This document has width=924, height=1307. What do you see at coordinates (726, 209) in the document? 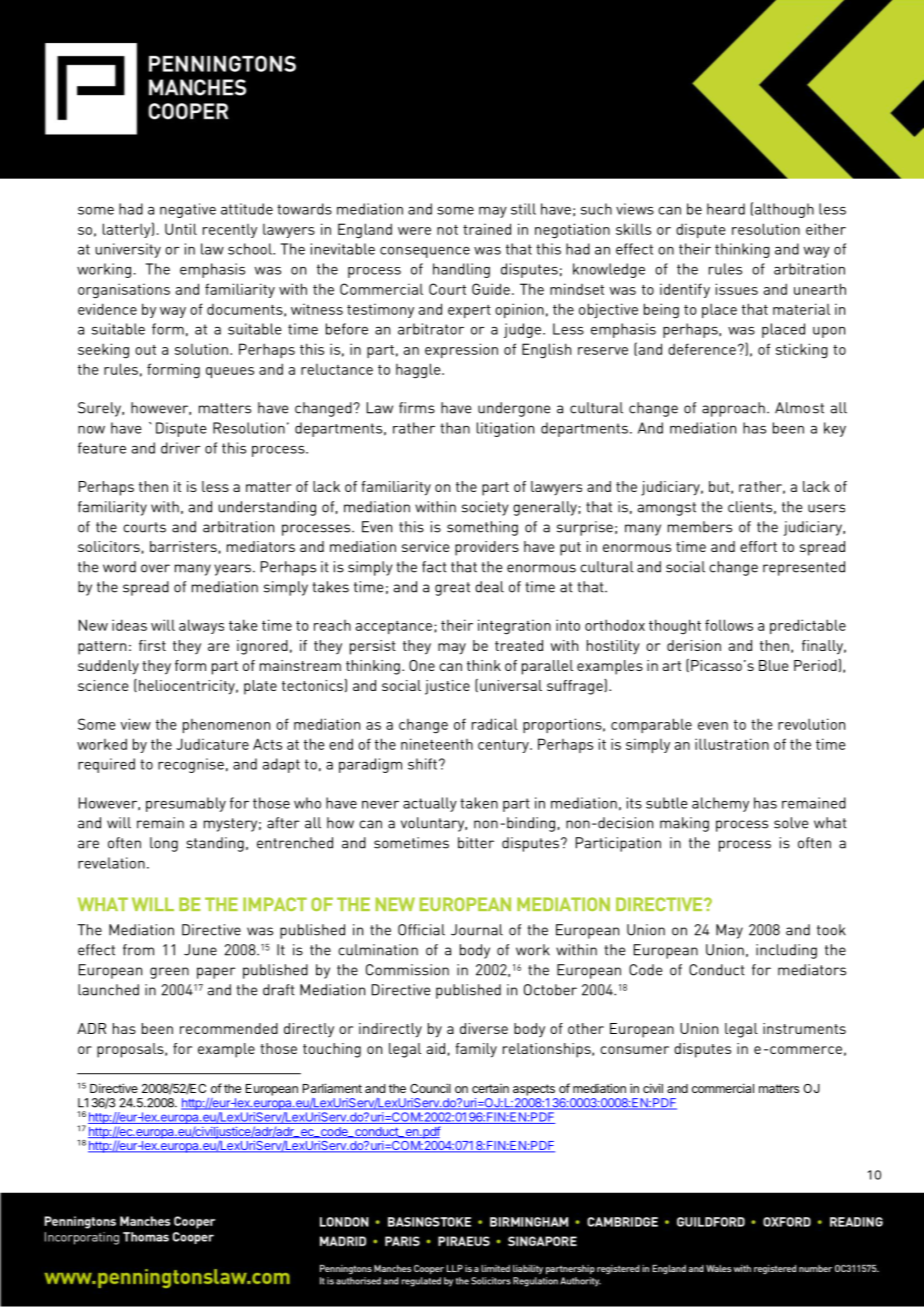
I see `heard` at bounding box center [726, 209].
